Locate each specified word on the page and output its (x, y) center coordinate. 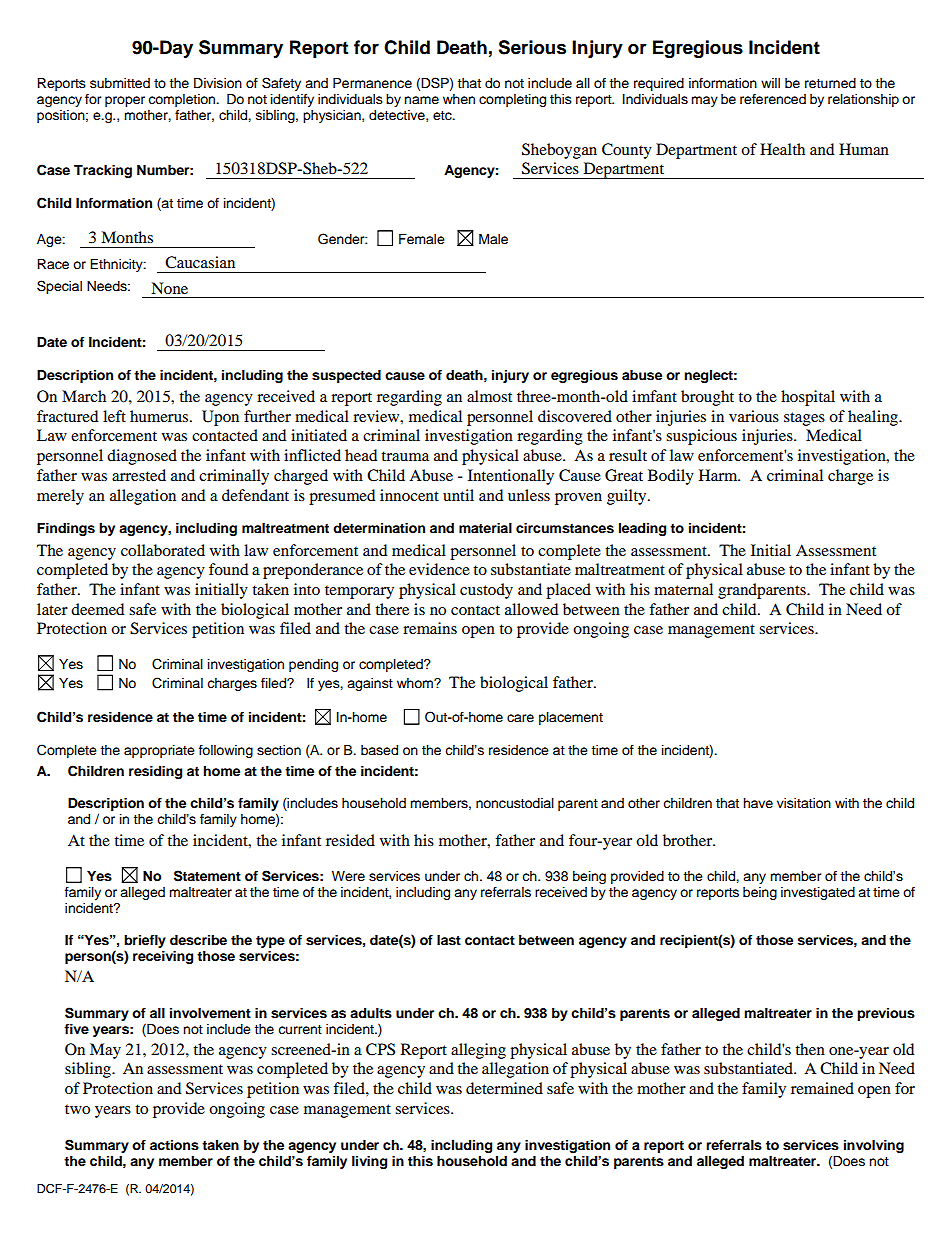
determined (504, 1088)
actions (174, 1145)
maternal (683, 589)
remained (822, 1088)
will (770, 83)
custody (486, 591)
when (459, 99)
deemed (97, 609)
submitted (120, 83)
